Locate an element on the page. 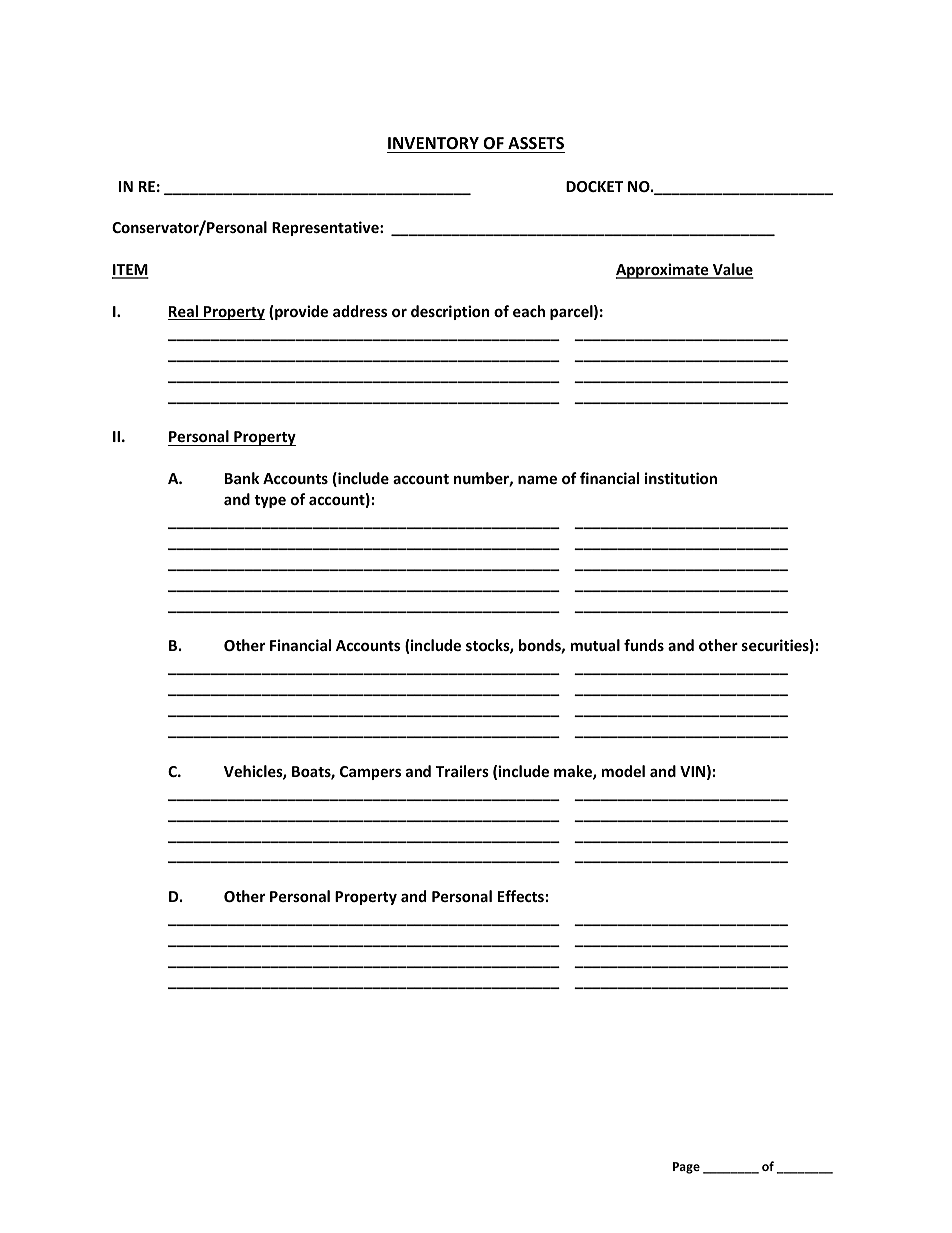 Image resolution: width=952 pixels, height=1233 pixels. funds is located at coordinates (644, 645).
